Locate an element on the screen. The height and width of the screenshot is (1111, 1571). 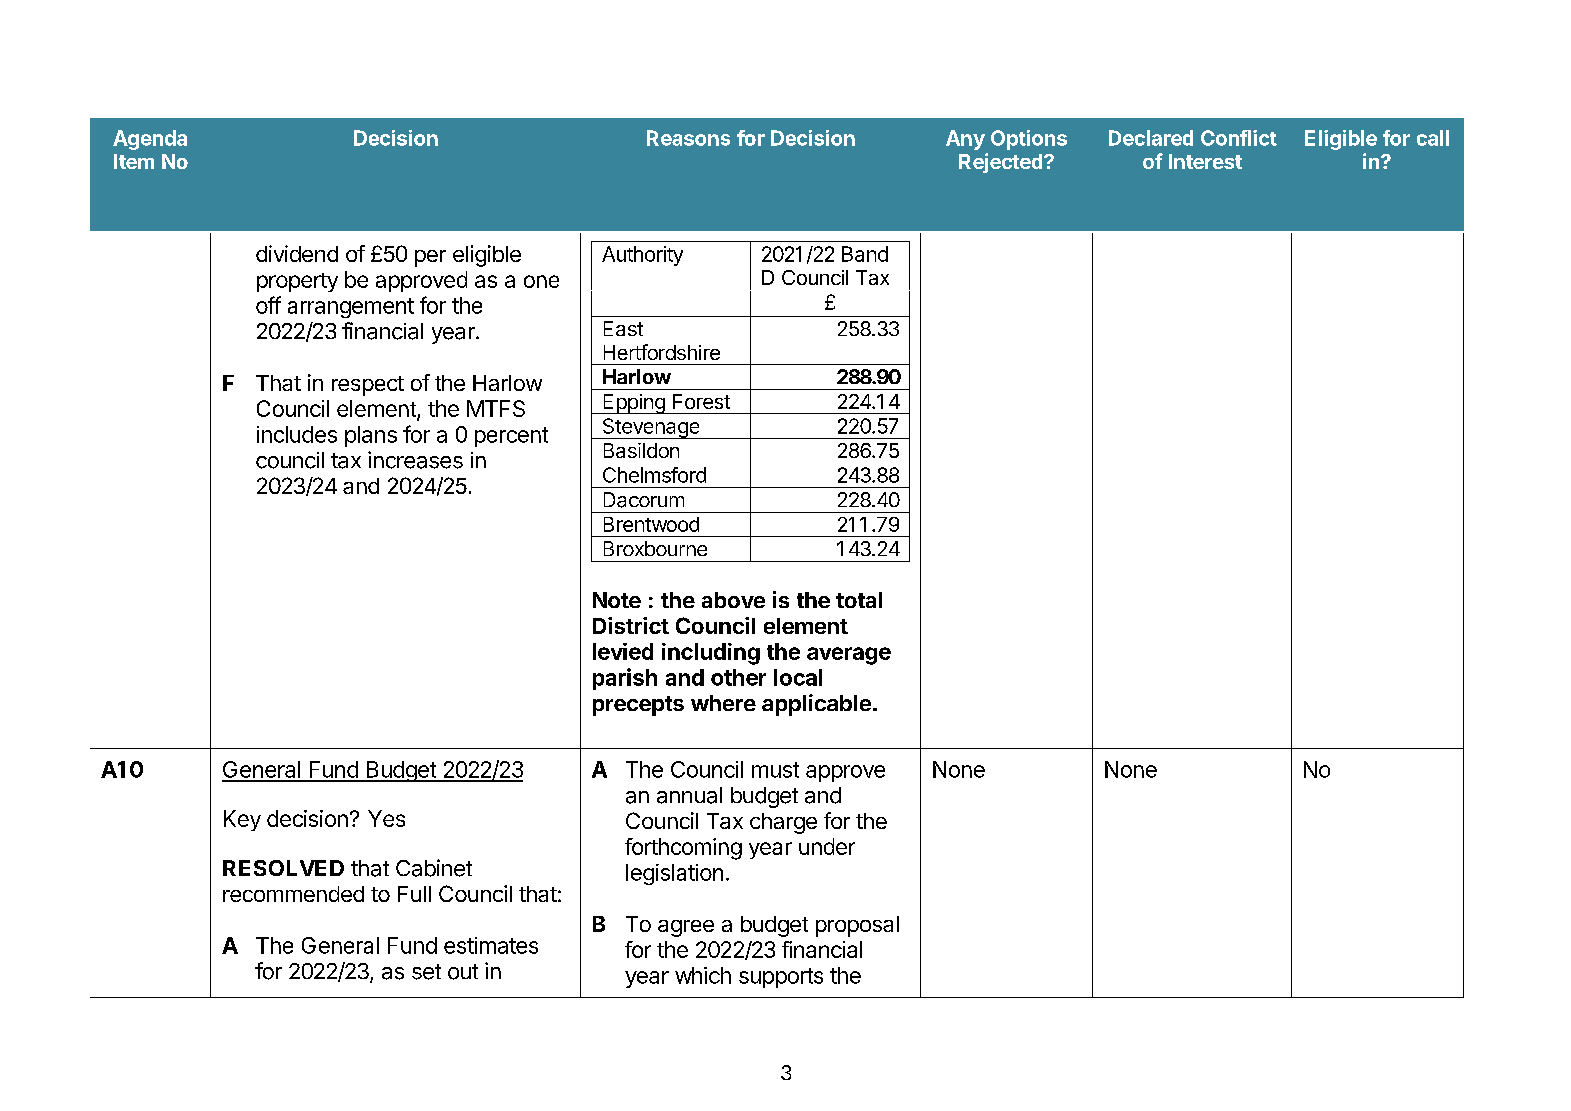
parish is located at coordinates (625, 679).
